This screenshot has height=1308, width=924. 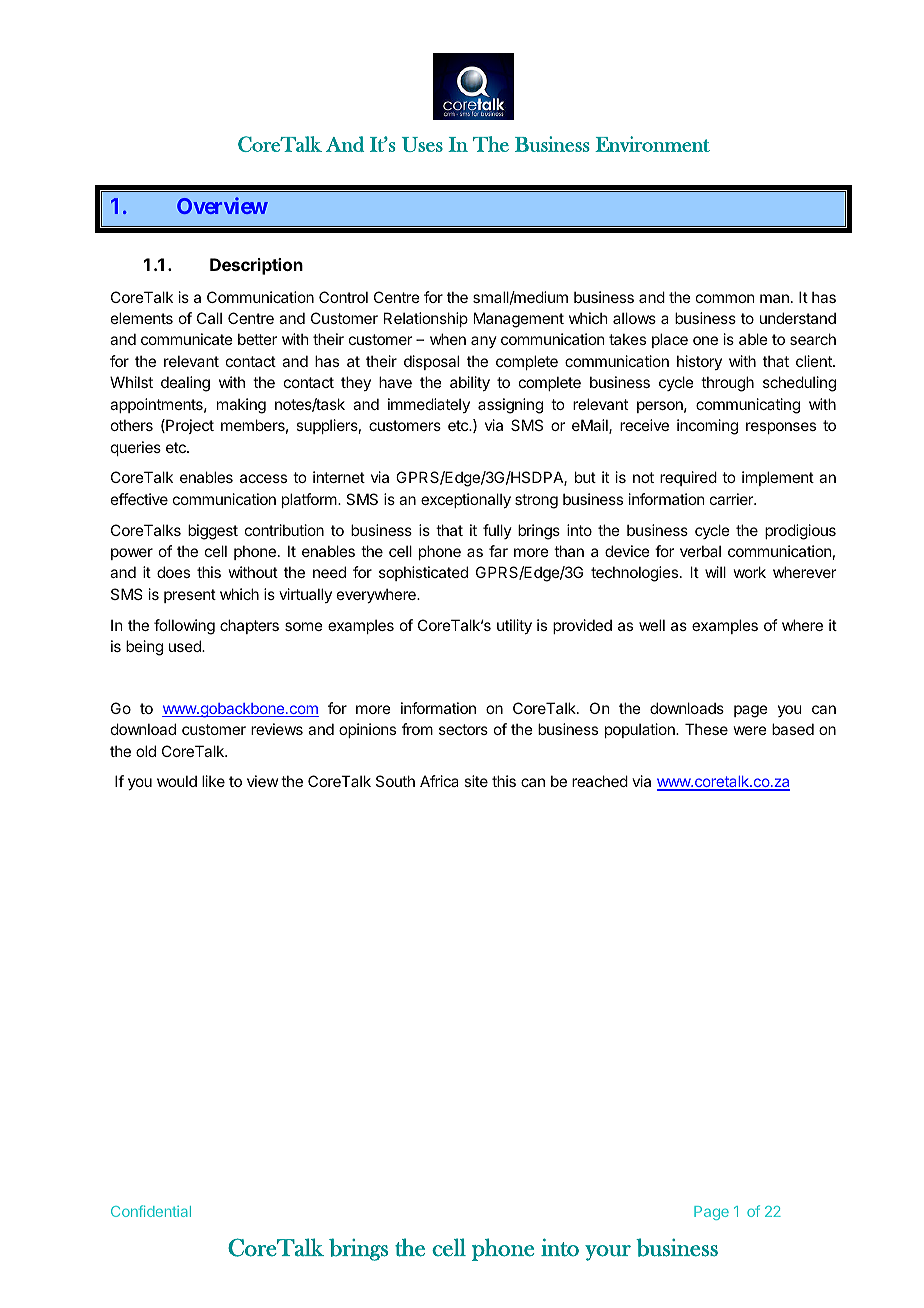 What do you see at coordinates (151, 1211) in the screenshot?
I see `Confidential` at bounding box center [151, 1211].
